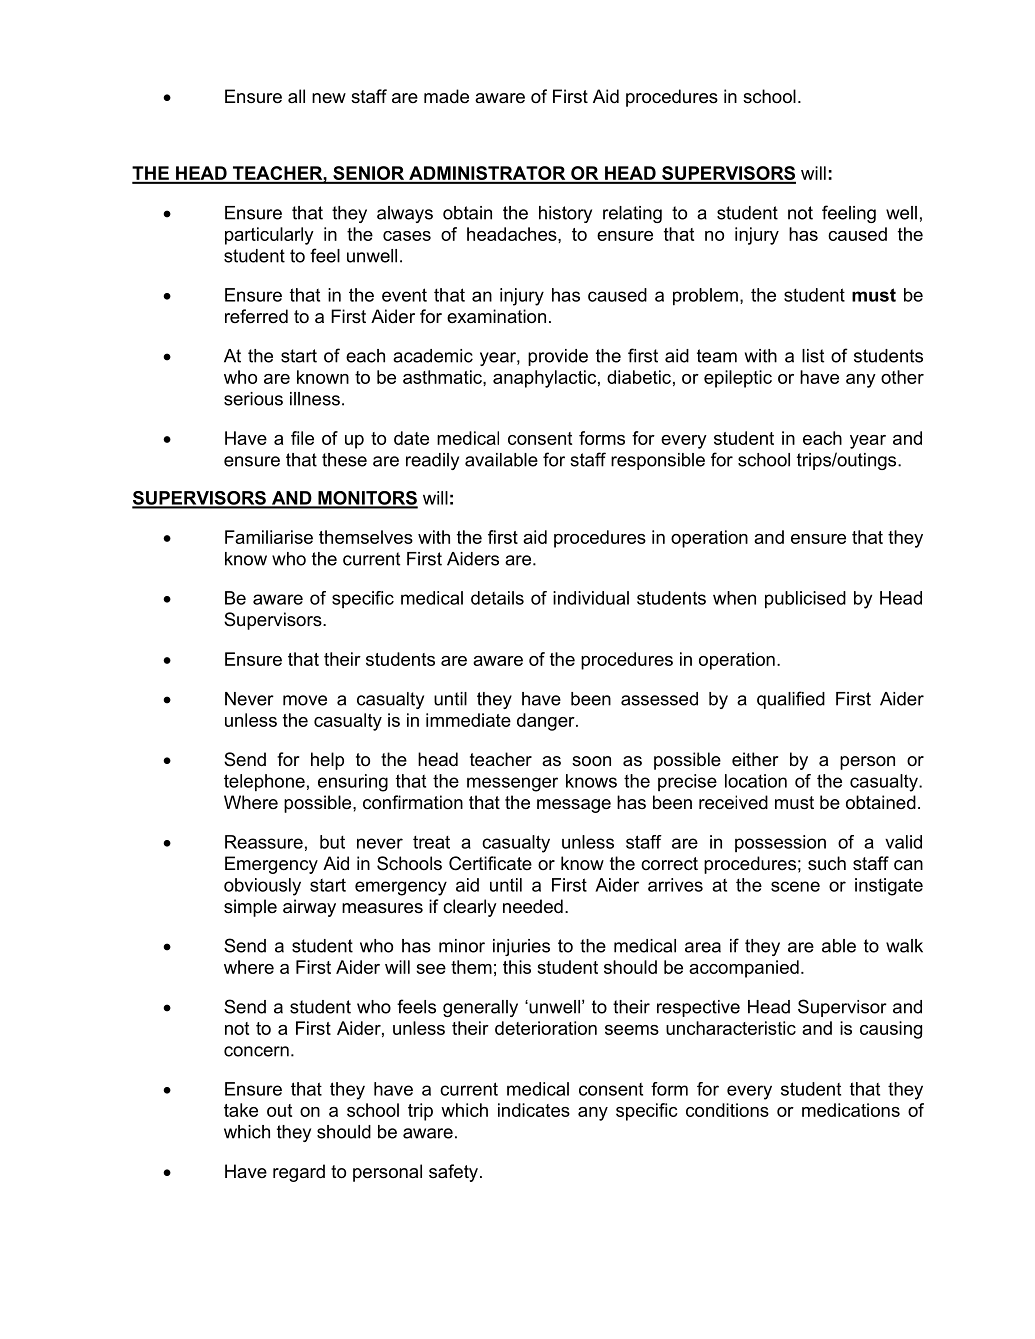  What do you see at coordinates (574, 806) in the screenshot?
I see `message` at bounding box center [574, 806].
